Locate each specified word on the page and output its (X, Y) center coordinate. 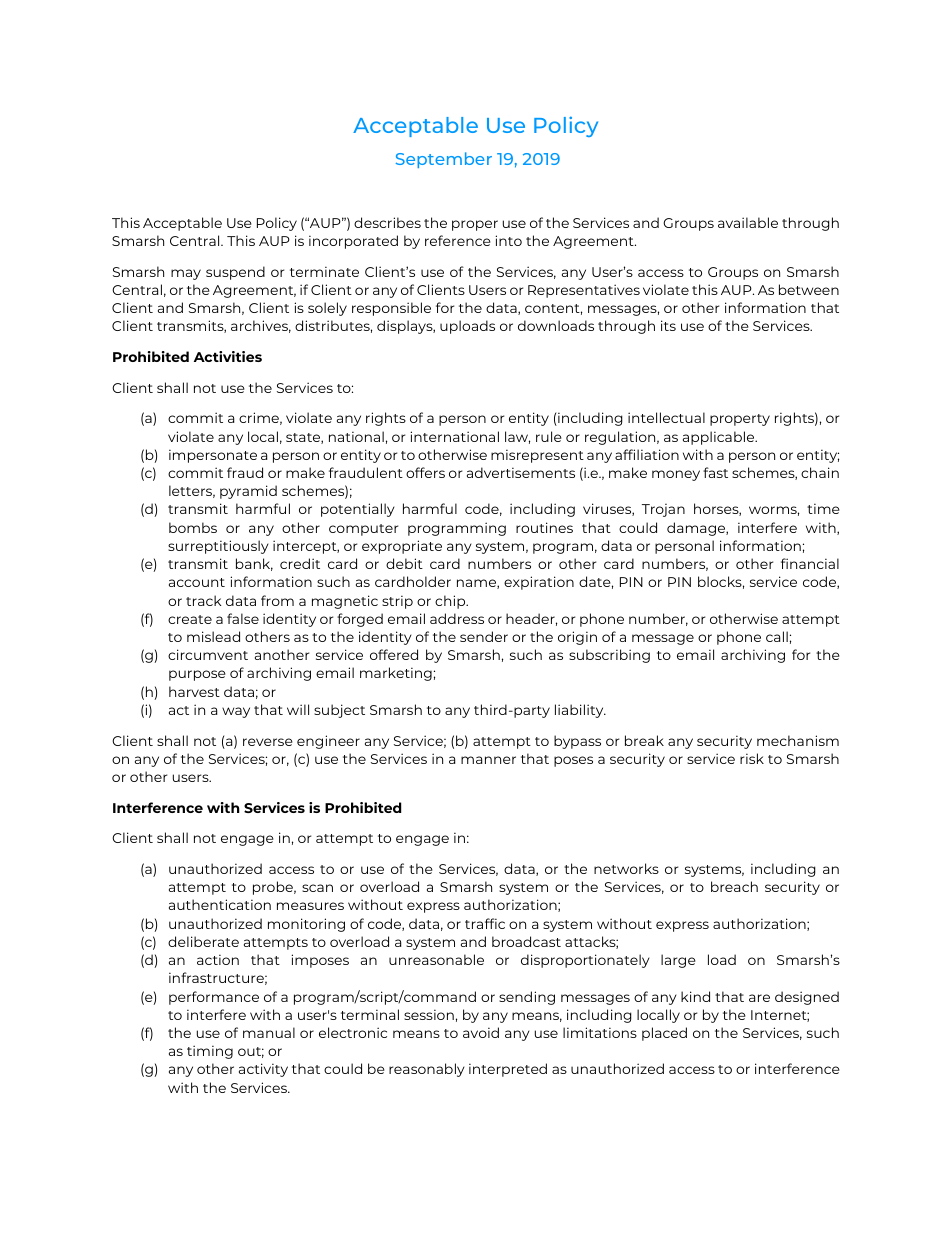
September (444, 160)
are (759, 998)
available (748, 222)
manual (269, 1032)
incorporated (353, 242)
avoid (481, 1032)
